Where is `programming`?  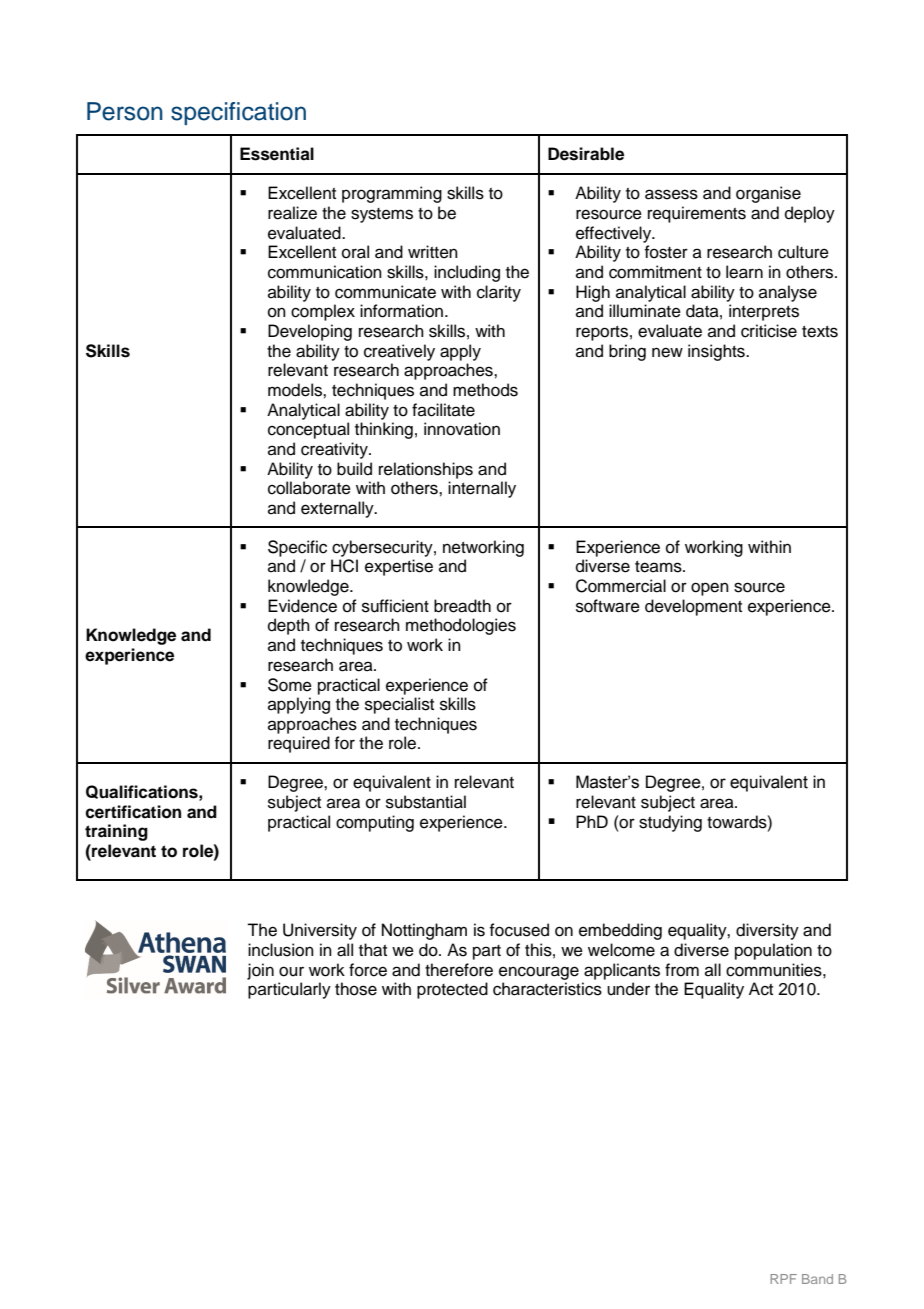
programming is located at coordinates (392, 194).
